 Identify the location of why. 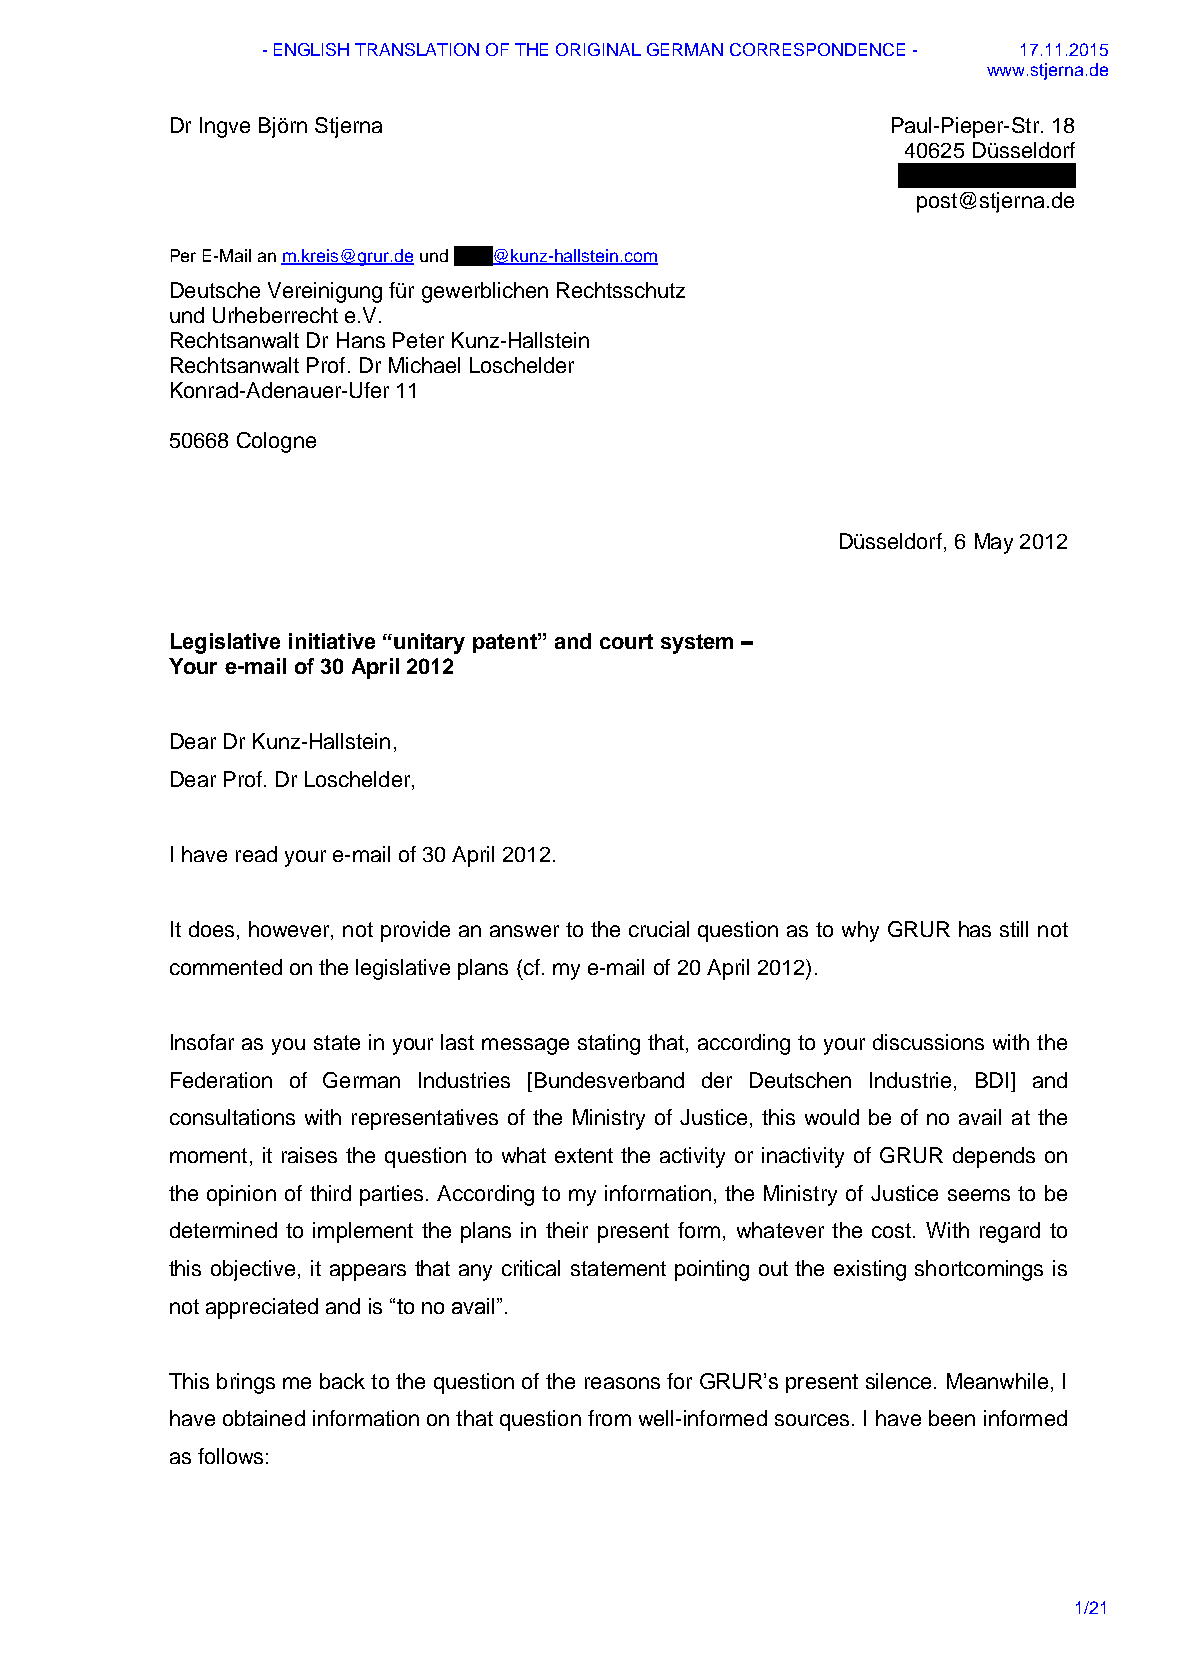
(860, 931).
